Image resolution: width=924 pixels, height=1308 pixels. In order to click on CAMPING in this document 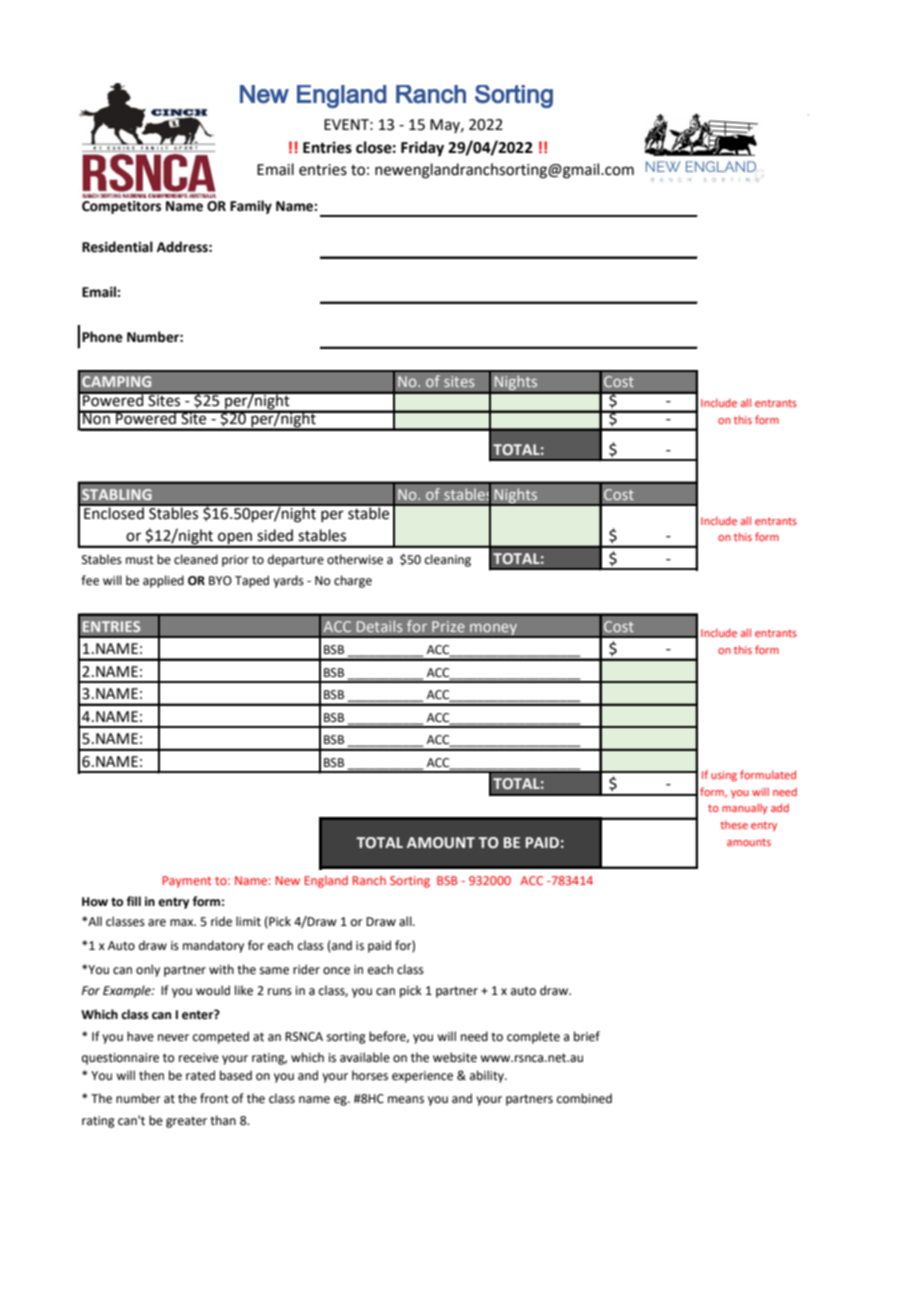, I will do `click(116, 381)`.
